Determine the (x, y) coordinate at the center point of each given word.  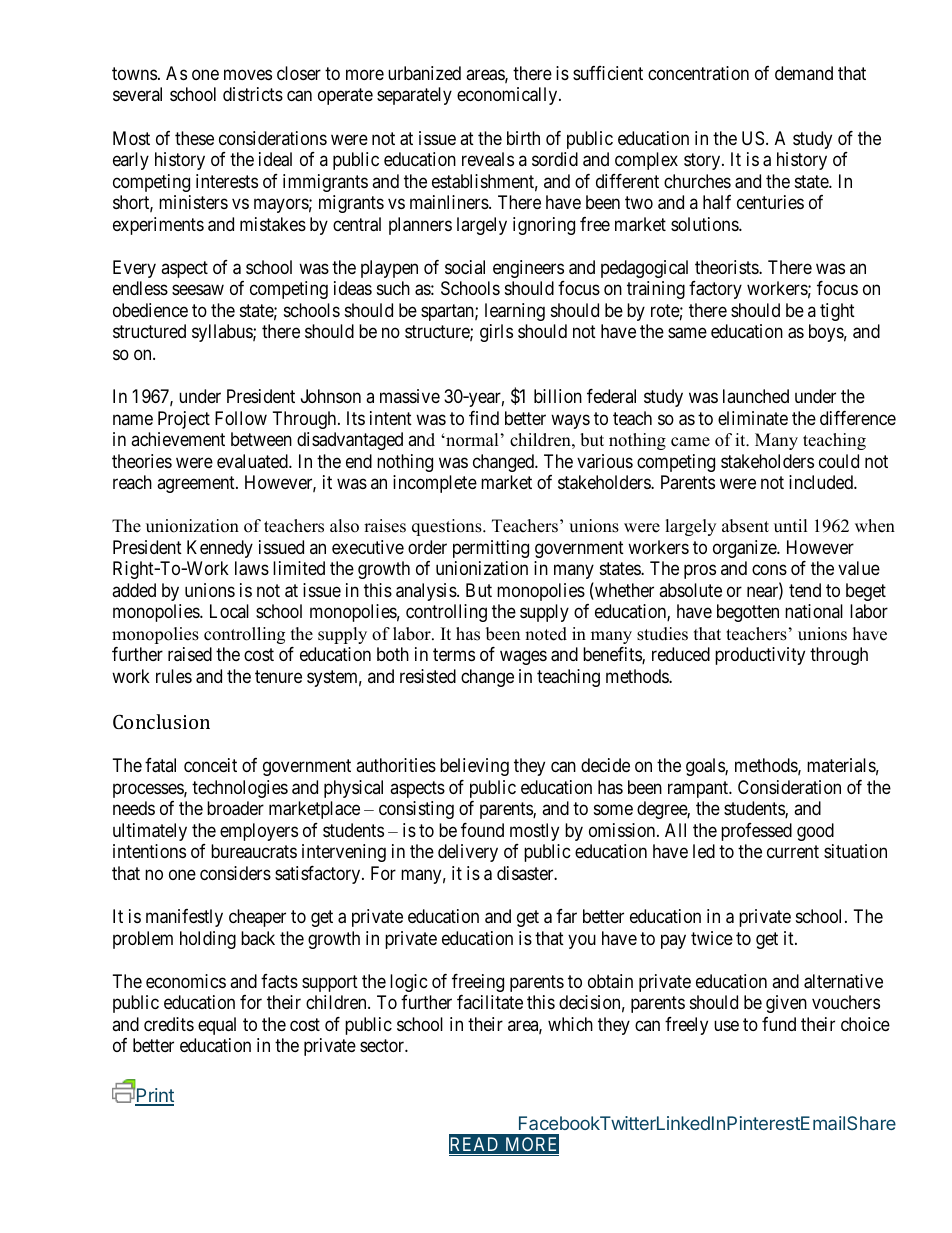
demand (804, 73)
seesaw (198, 290)
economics (186, 981)
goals (706, 767)
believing (474, 767)
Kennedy (220, 549)
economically (508, 96)
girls (496, 333)
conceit (210, 765)
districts (253, 94)
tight (837, 312)
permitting (491, 549)
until (791, 526)
